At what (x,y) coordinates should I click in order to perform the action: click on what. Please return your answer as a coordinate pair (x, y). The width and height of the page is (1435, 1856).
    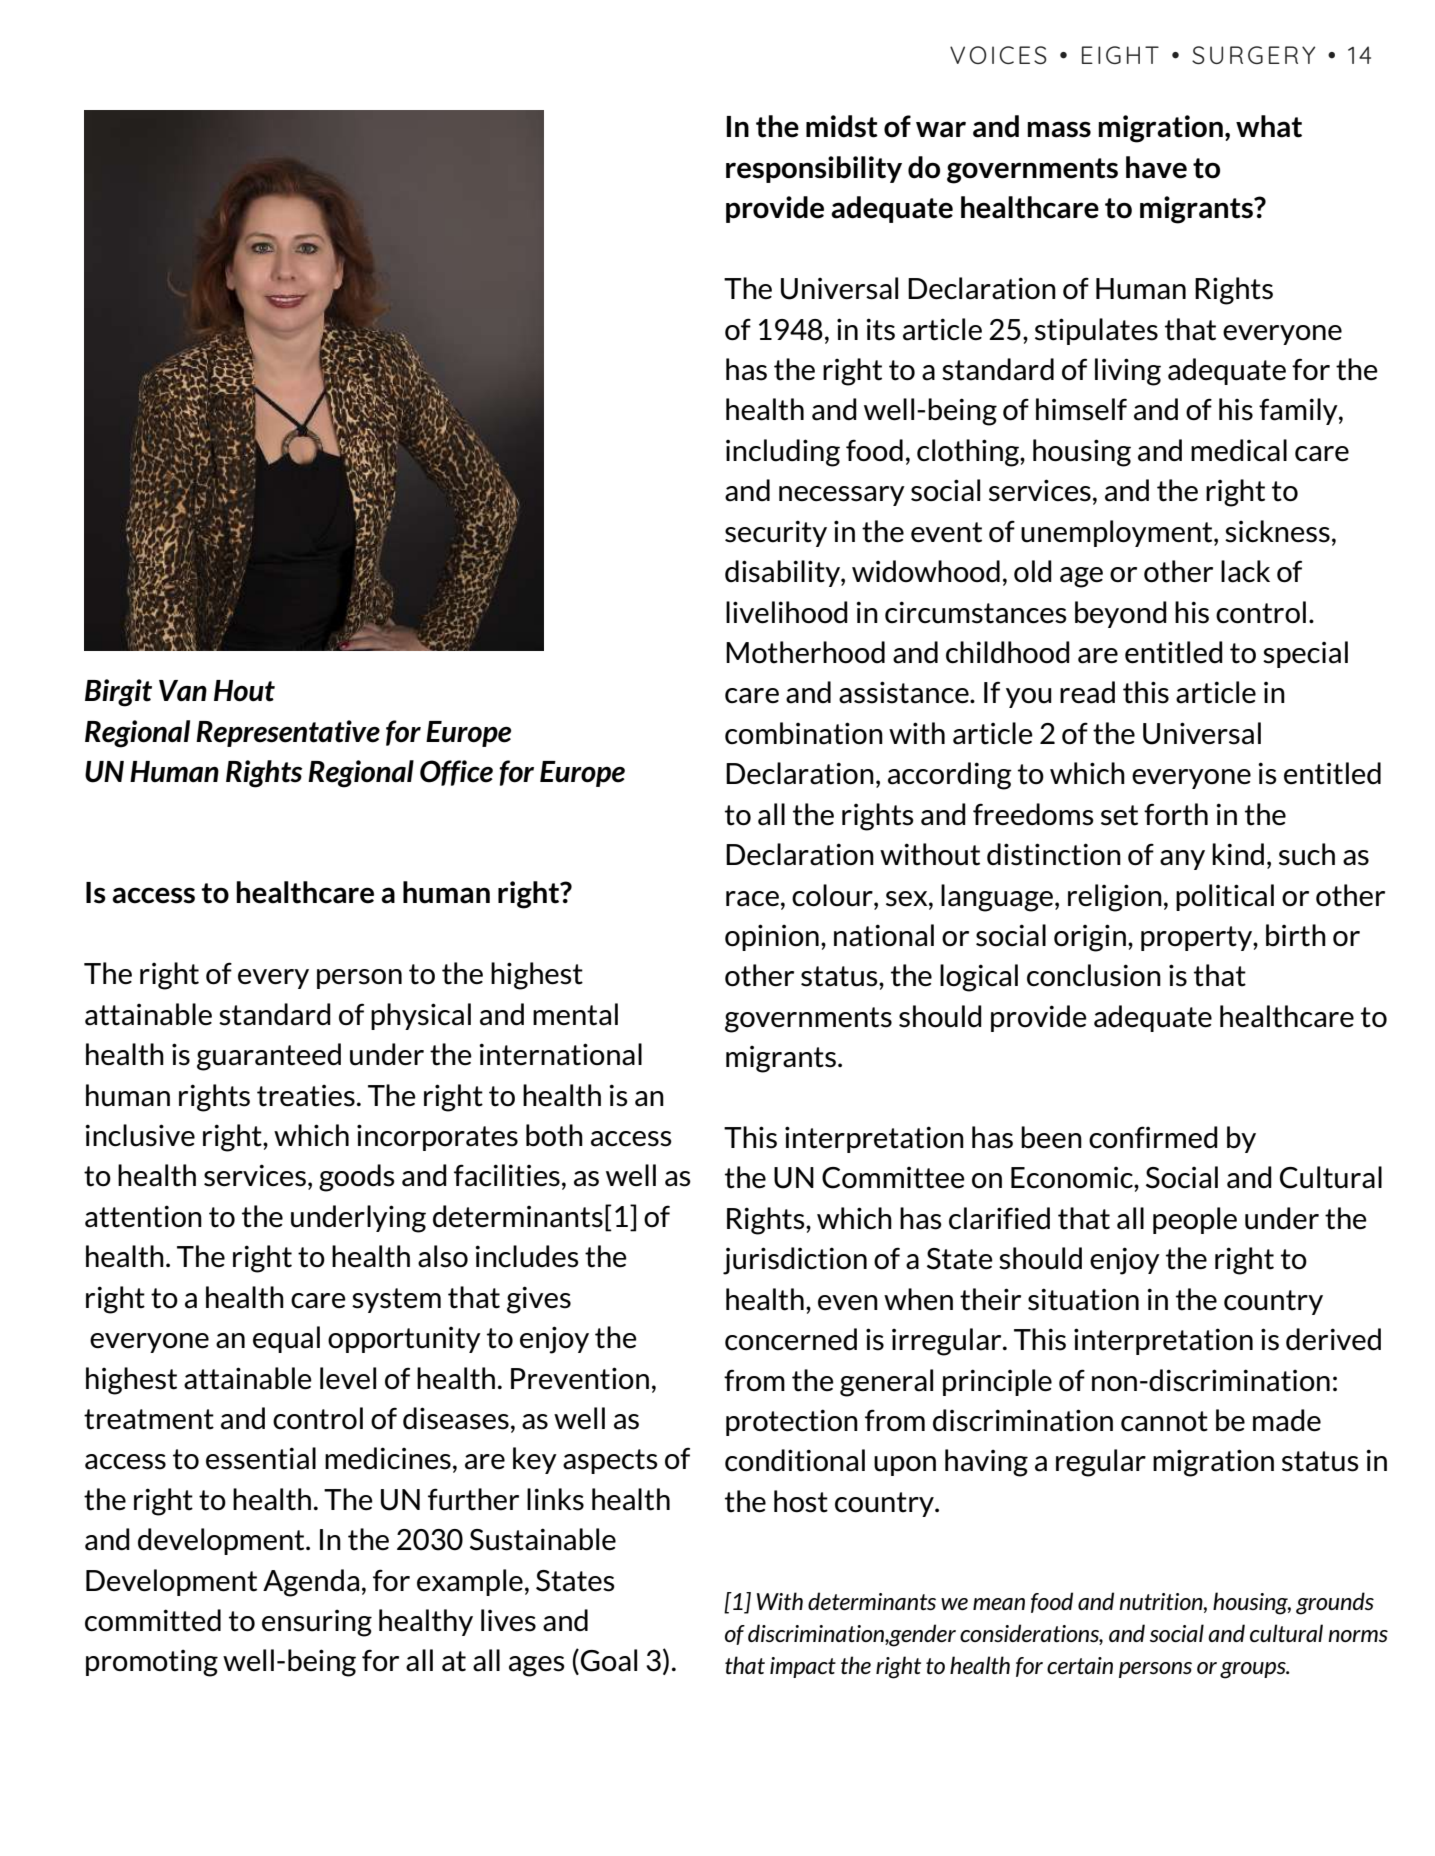
    Looking at the image, I should click on (1269, 126).
